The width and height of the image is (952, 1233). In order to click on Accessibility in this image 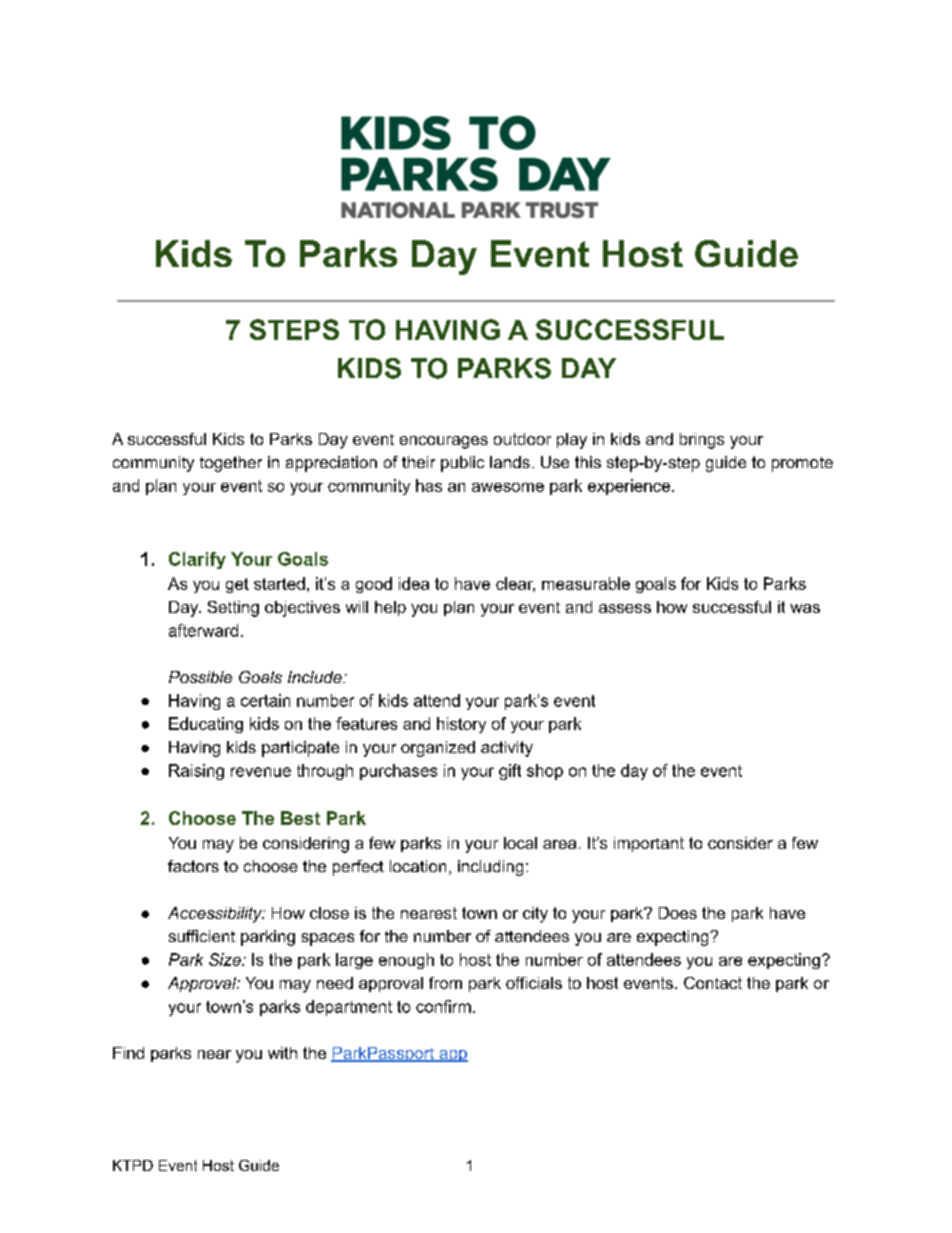, I will do `click(216, 915)`.
